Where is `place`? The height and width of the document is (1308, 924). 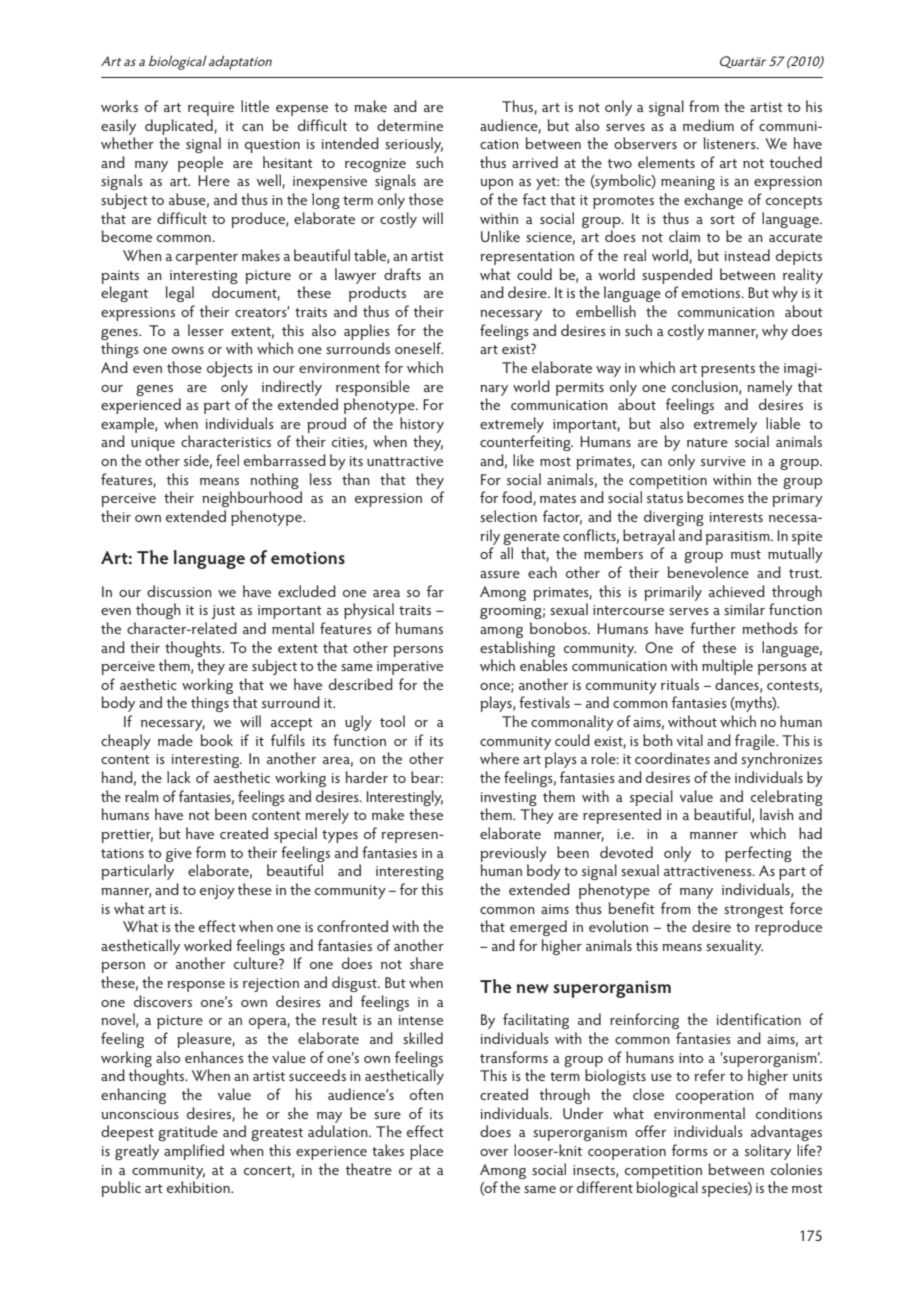 place is located at coordinates (426, 1152).
